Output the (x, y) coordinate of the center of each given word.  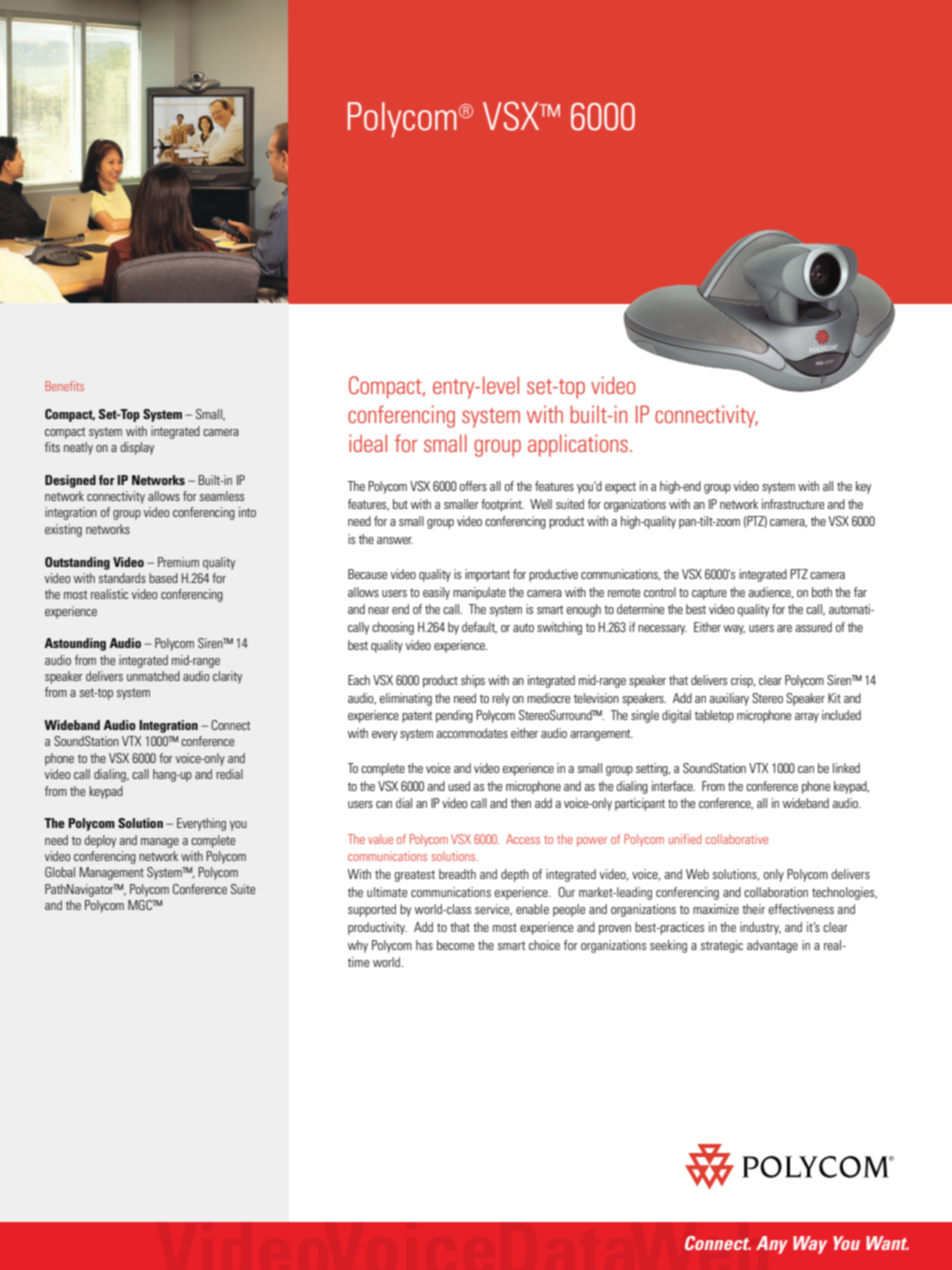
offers (473, 486)
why (358, 946)
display (137, 448)
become (455, 945)
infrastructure (793, 504)
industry (760, 928)
